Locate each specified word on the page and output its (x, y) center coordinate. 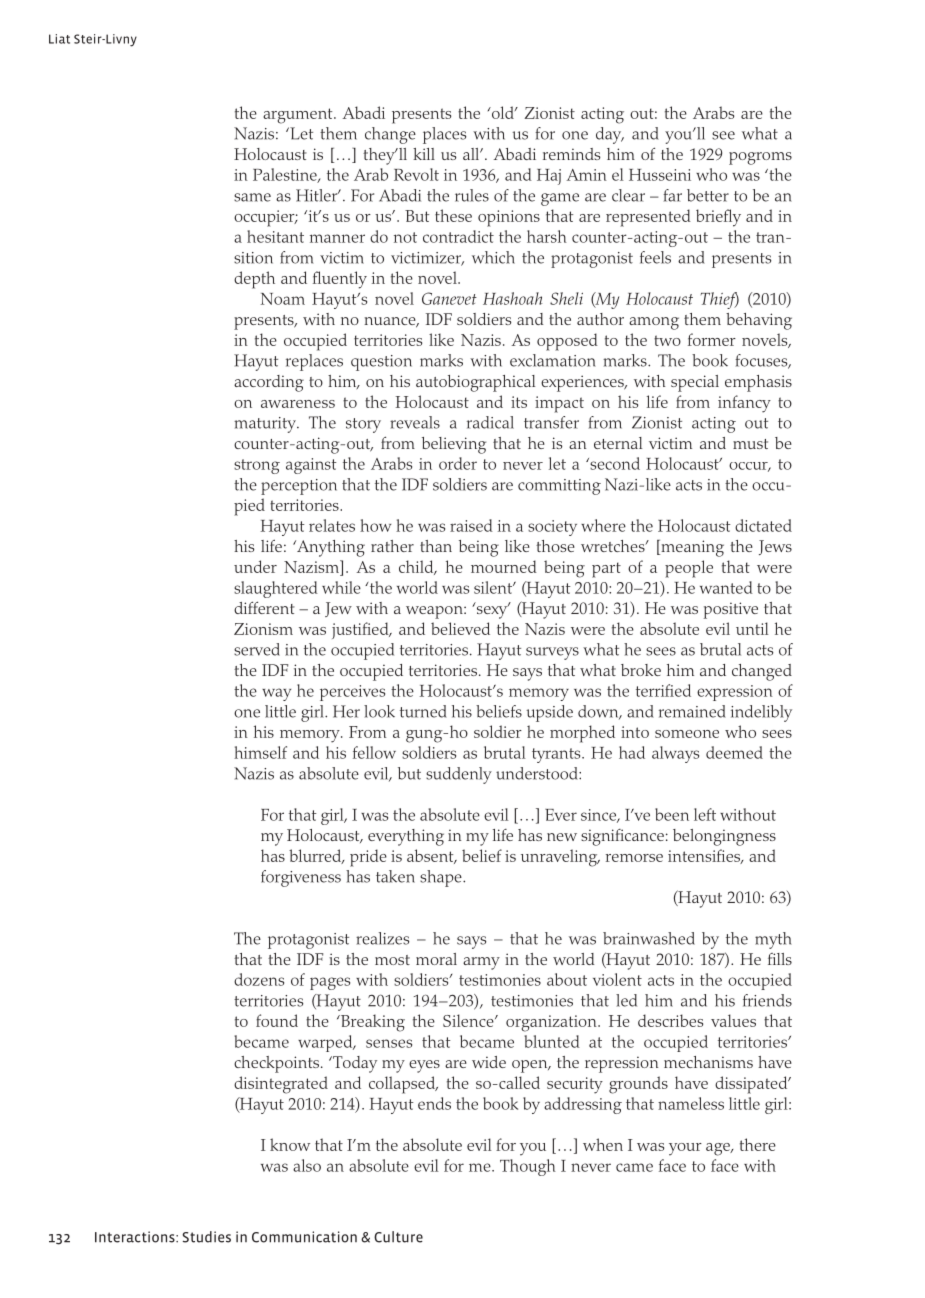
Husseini (660, 175)
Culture (398, 1237)
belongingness (724, 837)
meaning (691, 548)
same (252, 197)
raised (471, 525)
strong (257, 466)
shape (442, 878)
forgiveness (301, 878)
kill (424, 154)
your (685, 1149)
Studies (206, 1237)
